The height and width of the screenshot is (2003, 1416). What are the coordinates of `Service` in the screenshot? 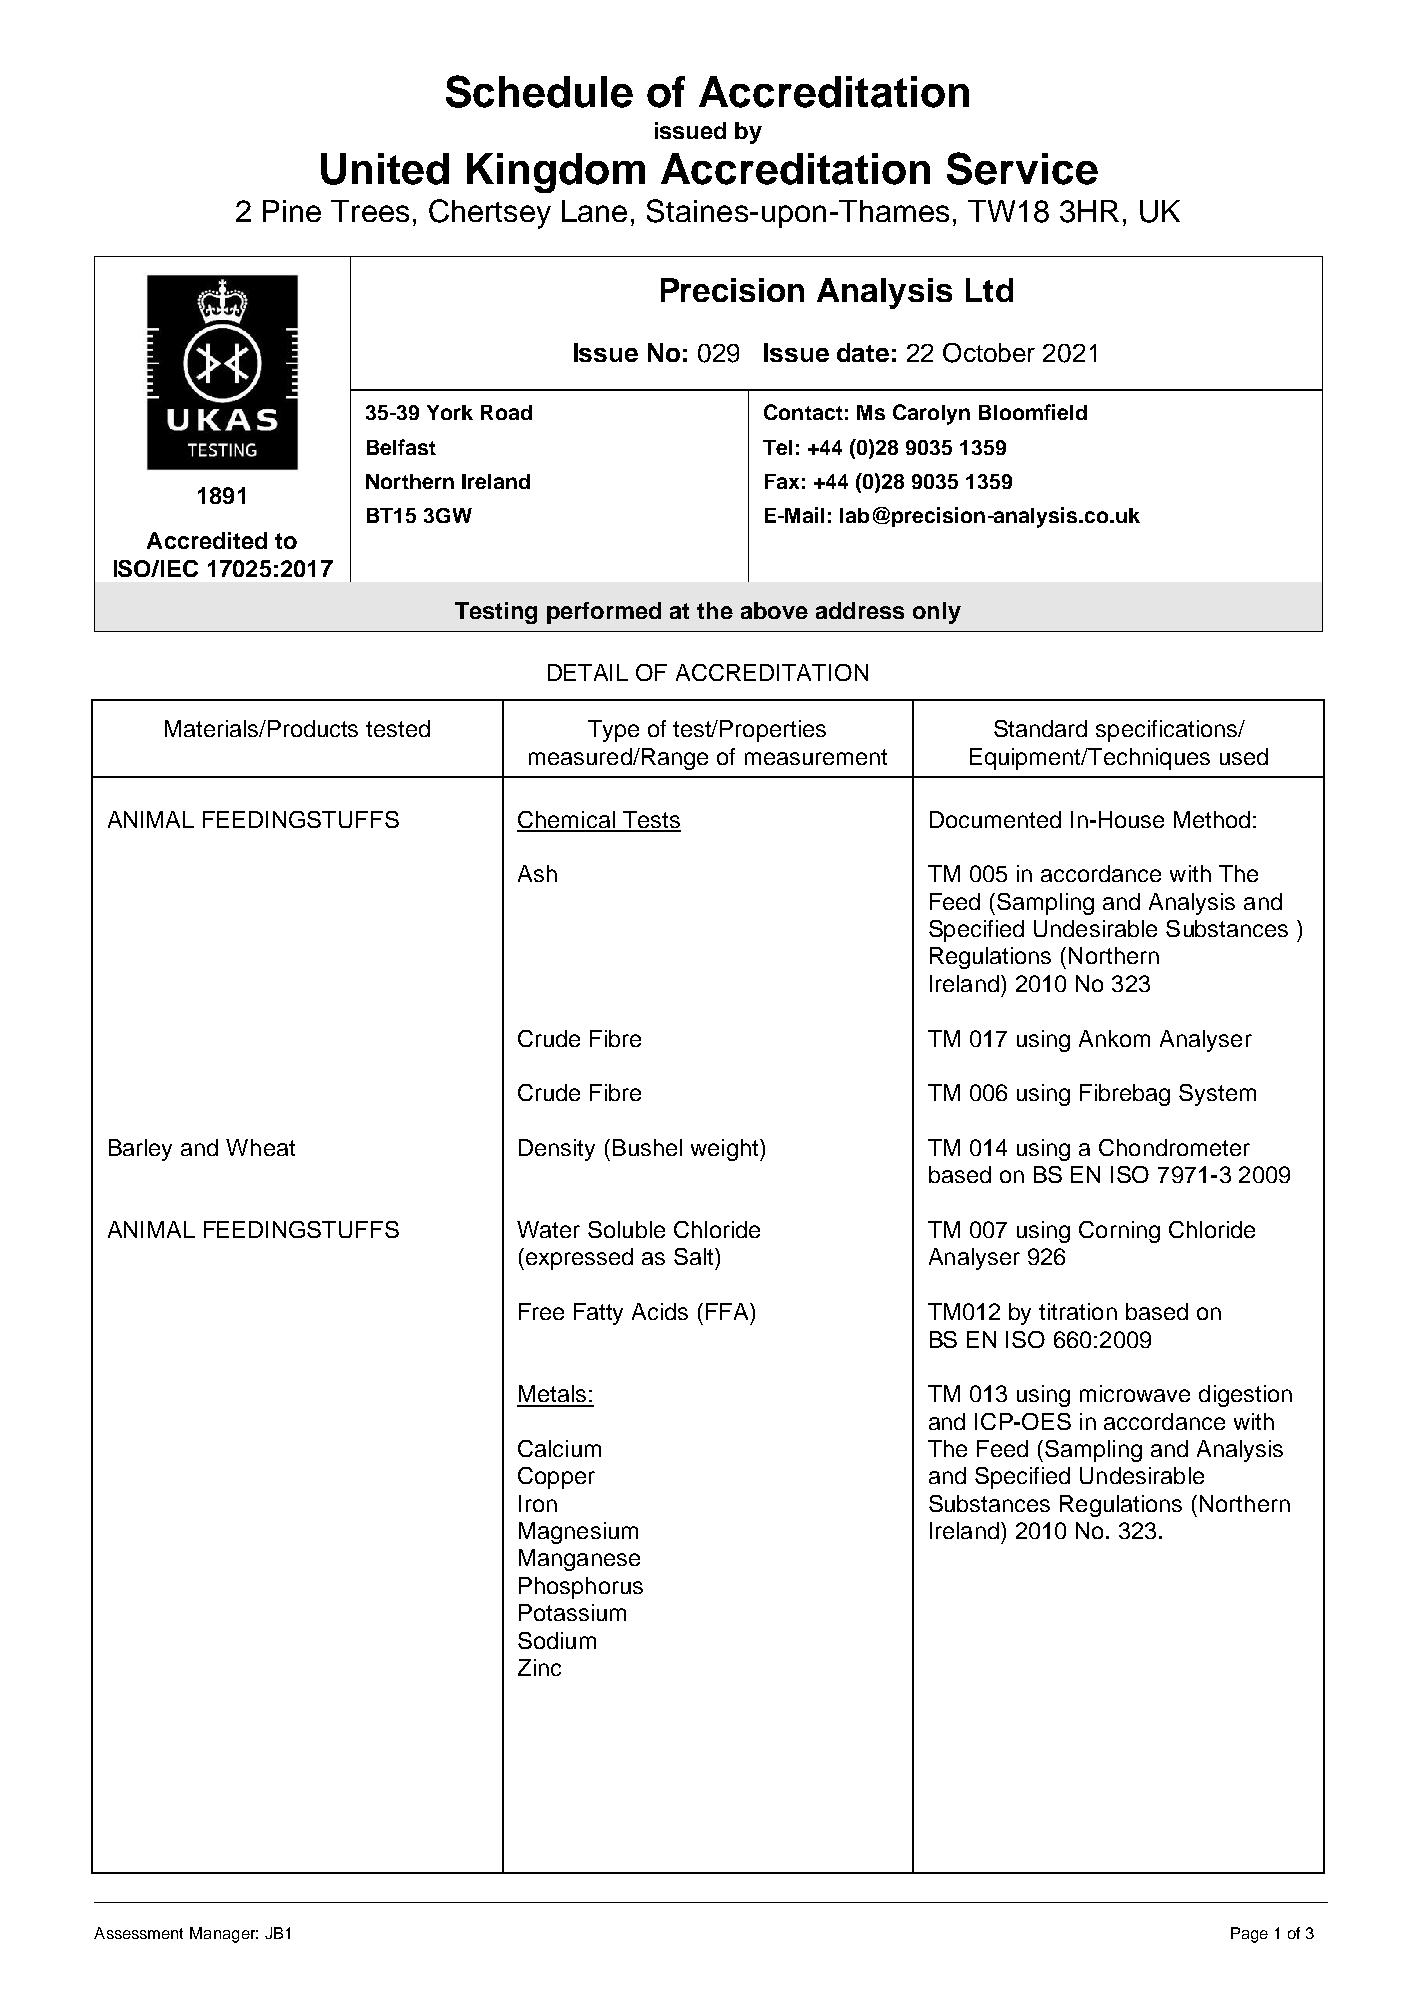 It's located at (1022, 168).
